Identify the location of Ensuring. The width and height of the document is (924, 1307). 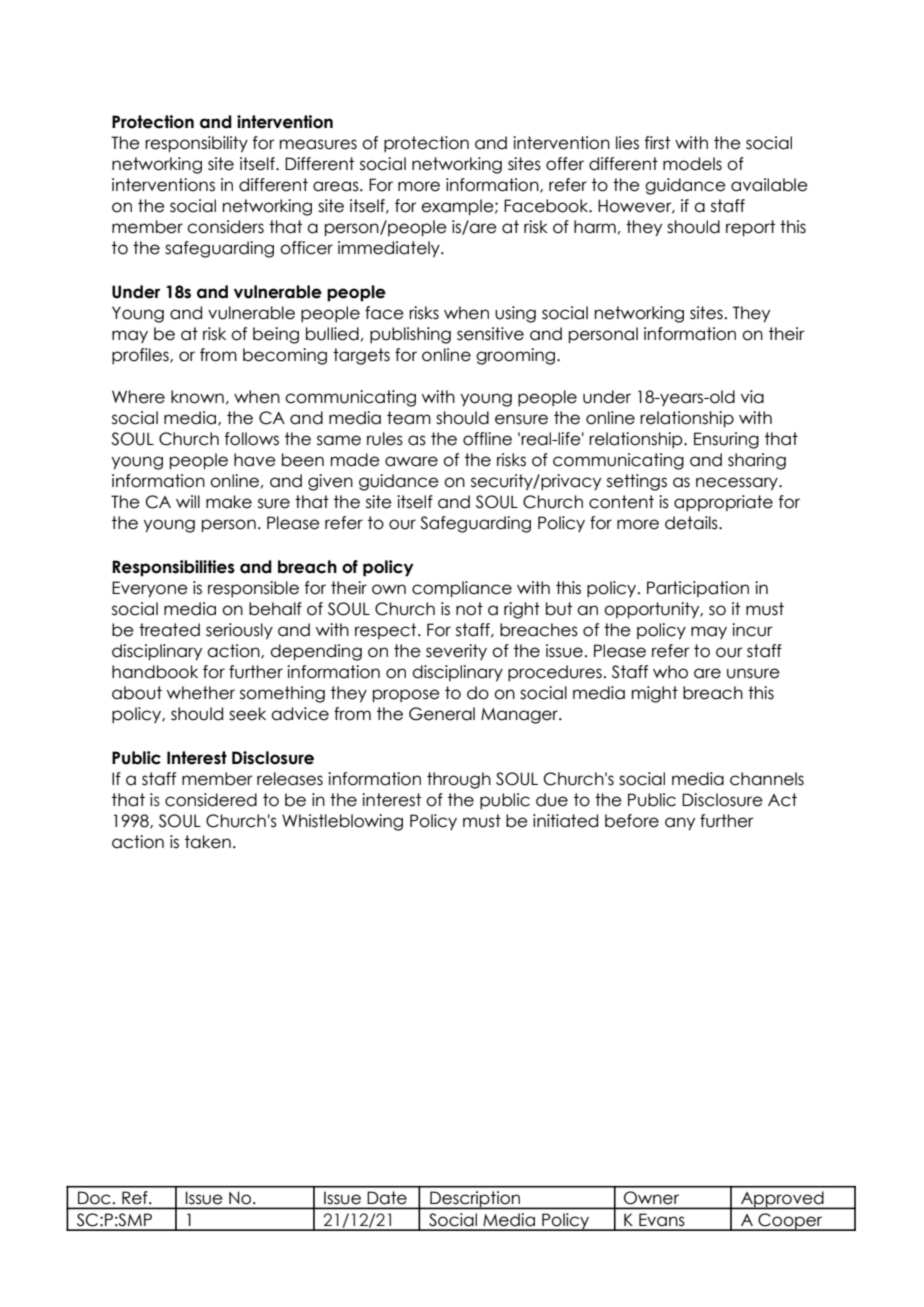
(726, 440).
